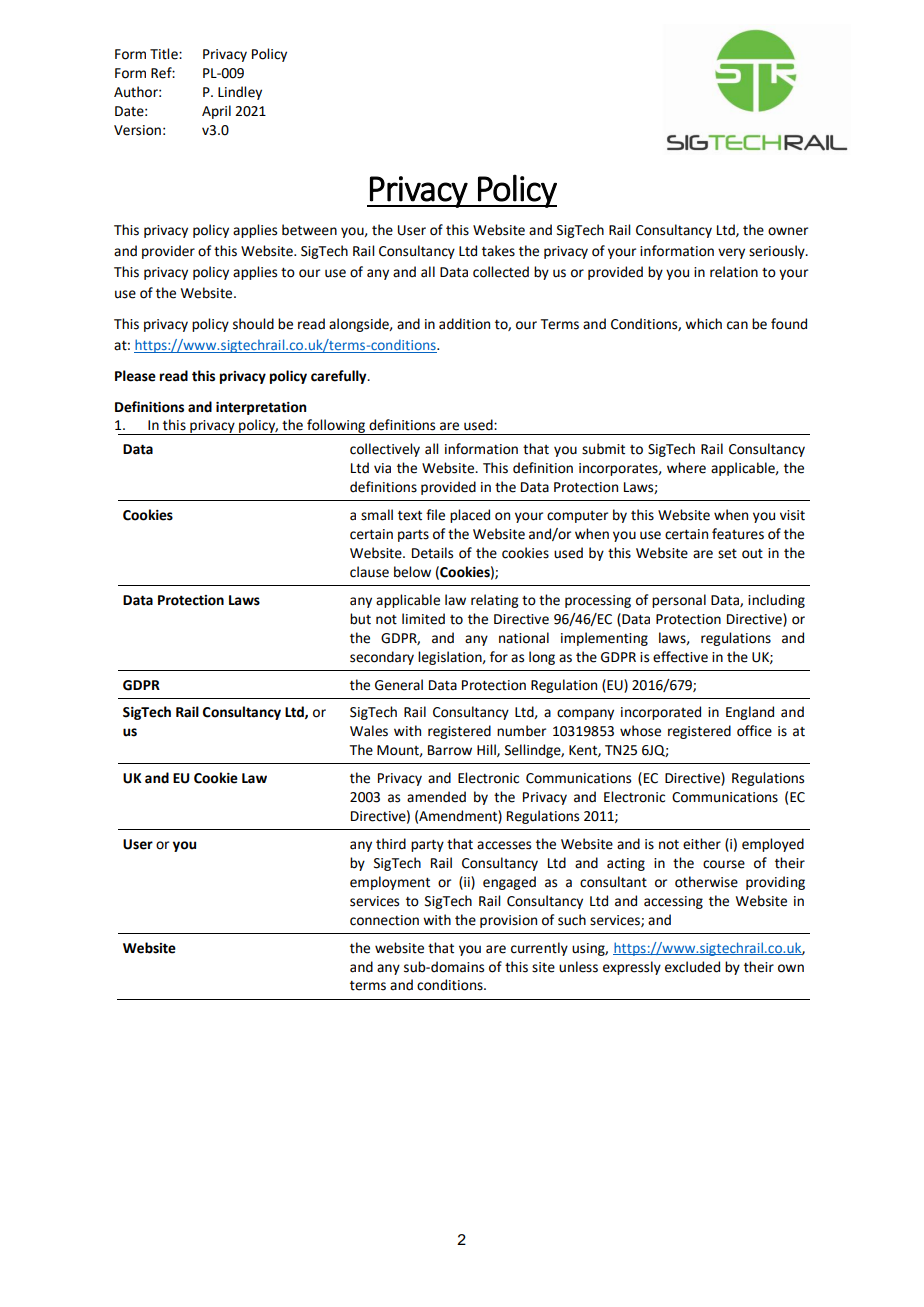  Describe the element at coordinates (369, 731) in the screenshot. I see `Wales` at that location.
